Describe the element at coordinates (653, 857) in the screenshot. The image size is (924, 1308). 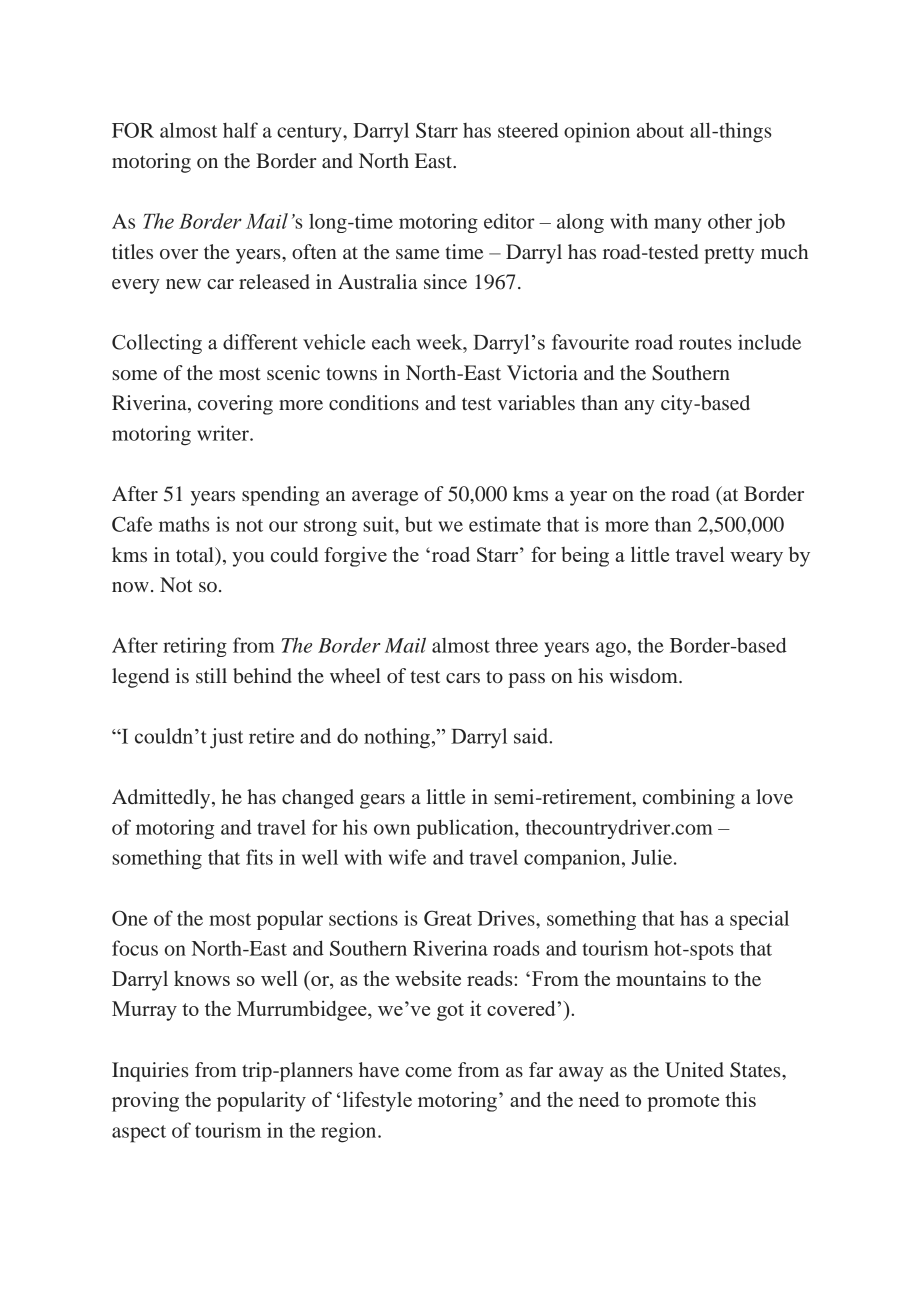
I see `Julie` at that location.
